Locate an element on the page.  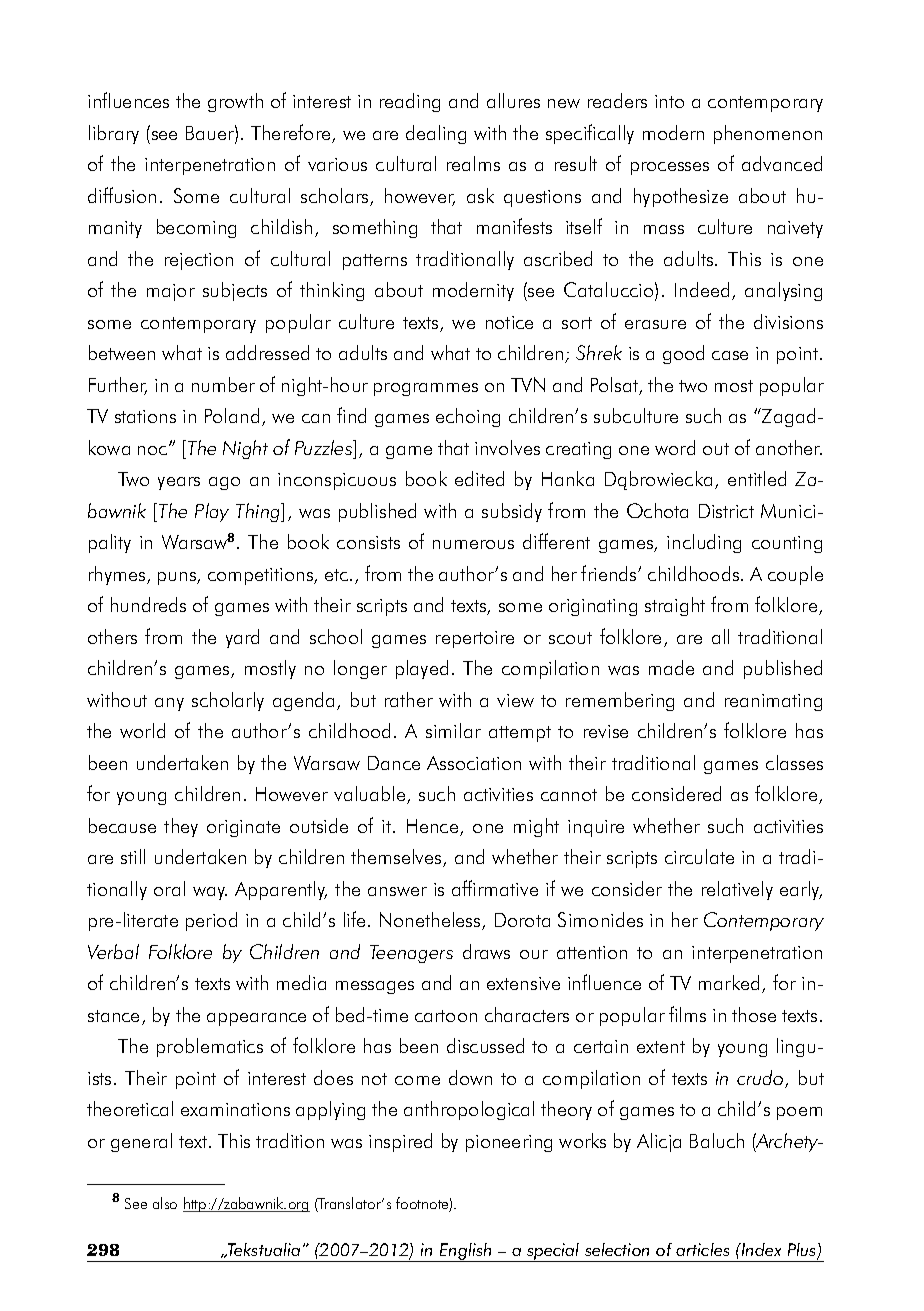
repertoire is located at coordinates (475, 639).
